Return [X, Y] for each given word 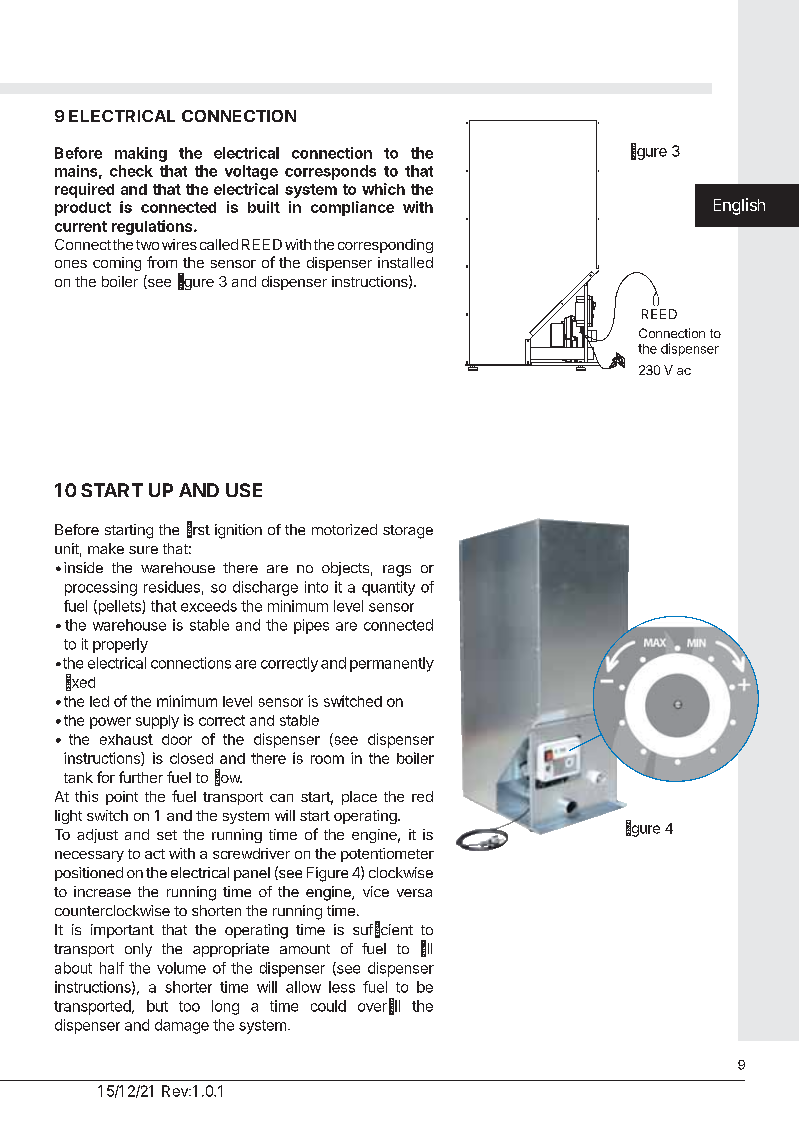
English [739, 206]
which [383, 189]
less [342, 987]
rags [397, 571]
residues [172, 587]
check [131, 171]
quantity [388, 588]
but [157, 1006]
